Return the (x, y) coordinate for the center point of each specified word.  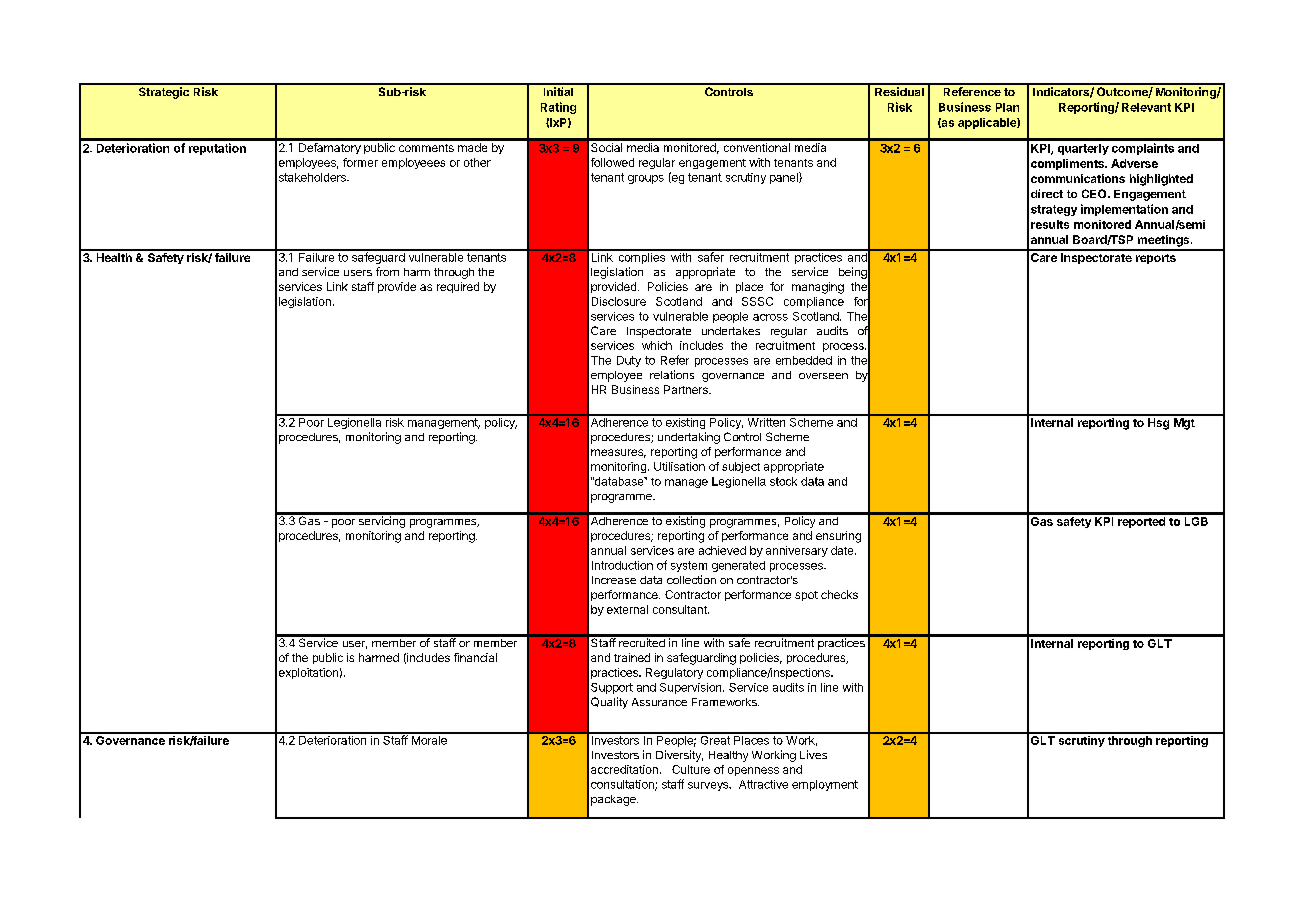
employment (825, 785)
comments (426, 148)
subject (741, 467)
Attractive (763, 784)
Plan (1007, 107)
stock (783, 481)
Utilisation (679, 466)
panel (785, 178)
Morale (429, 739)
